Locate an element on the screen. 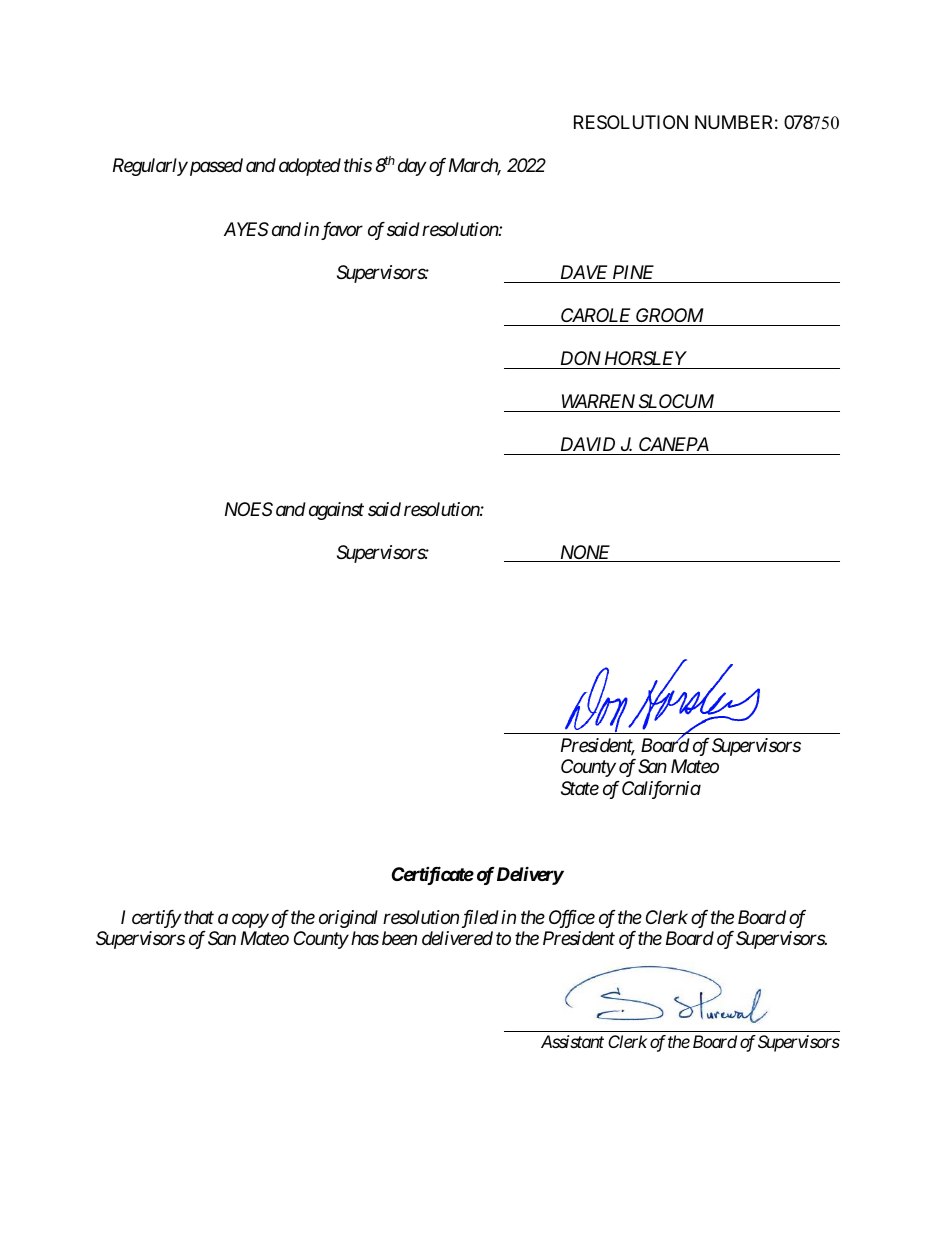 The image size is (952, 1233). day is located at coordinates (412, 167).
